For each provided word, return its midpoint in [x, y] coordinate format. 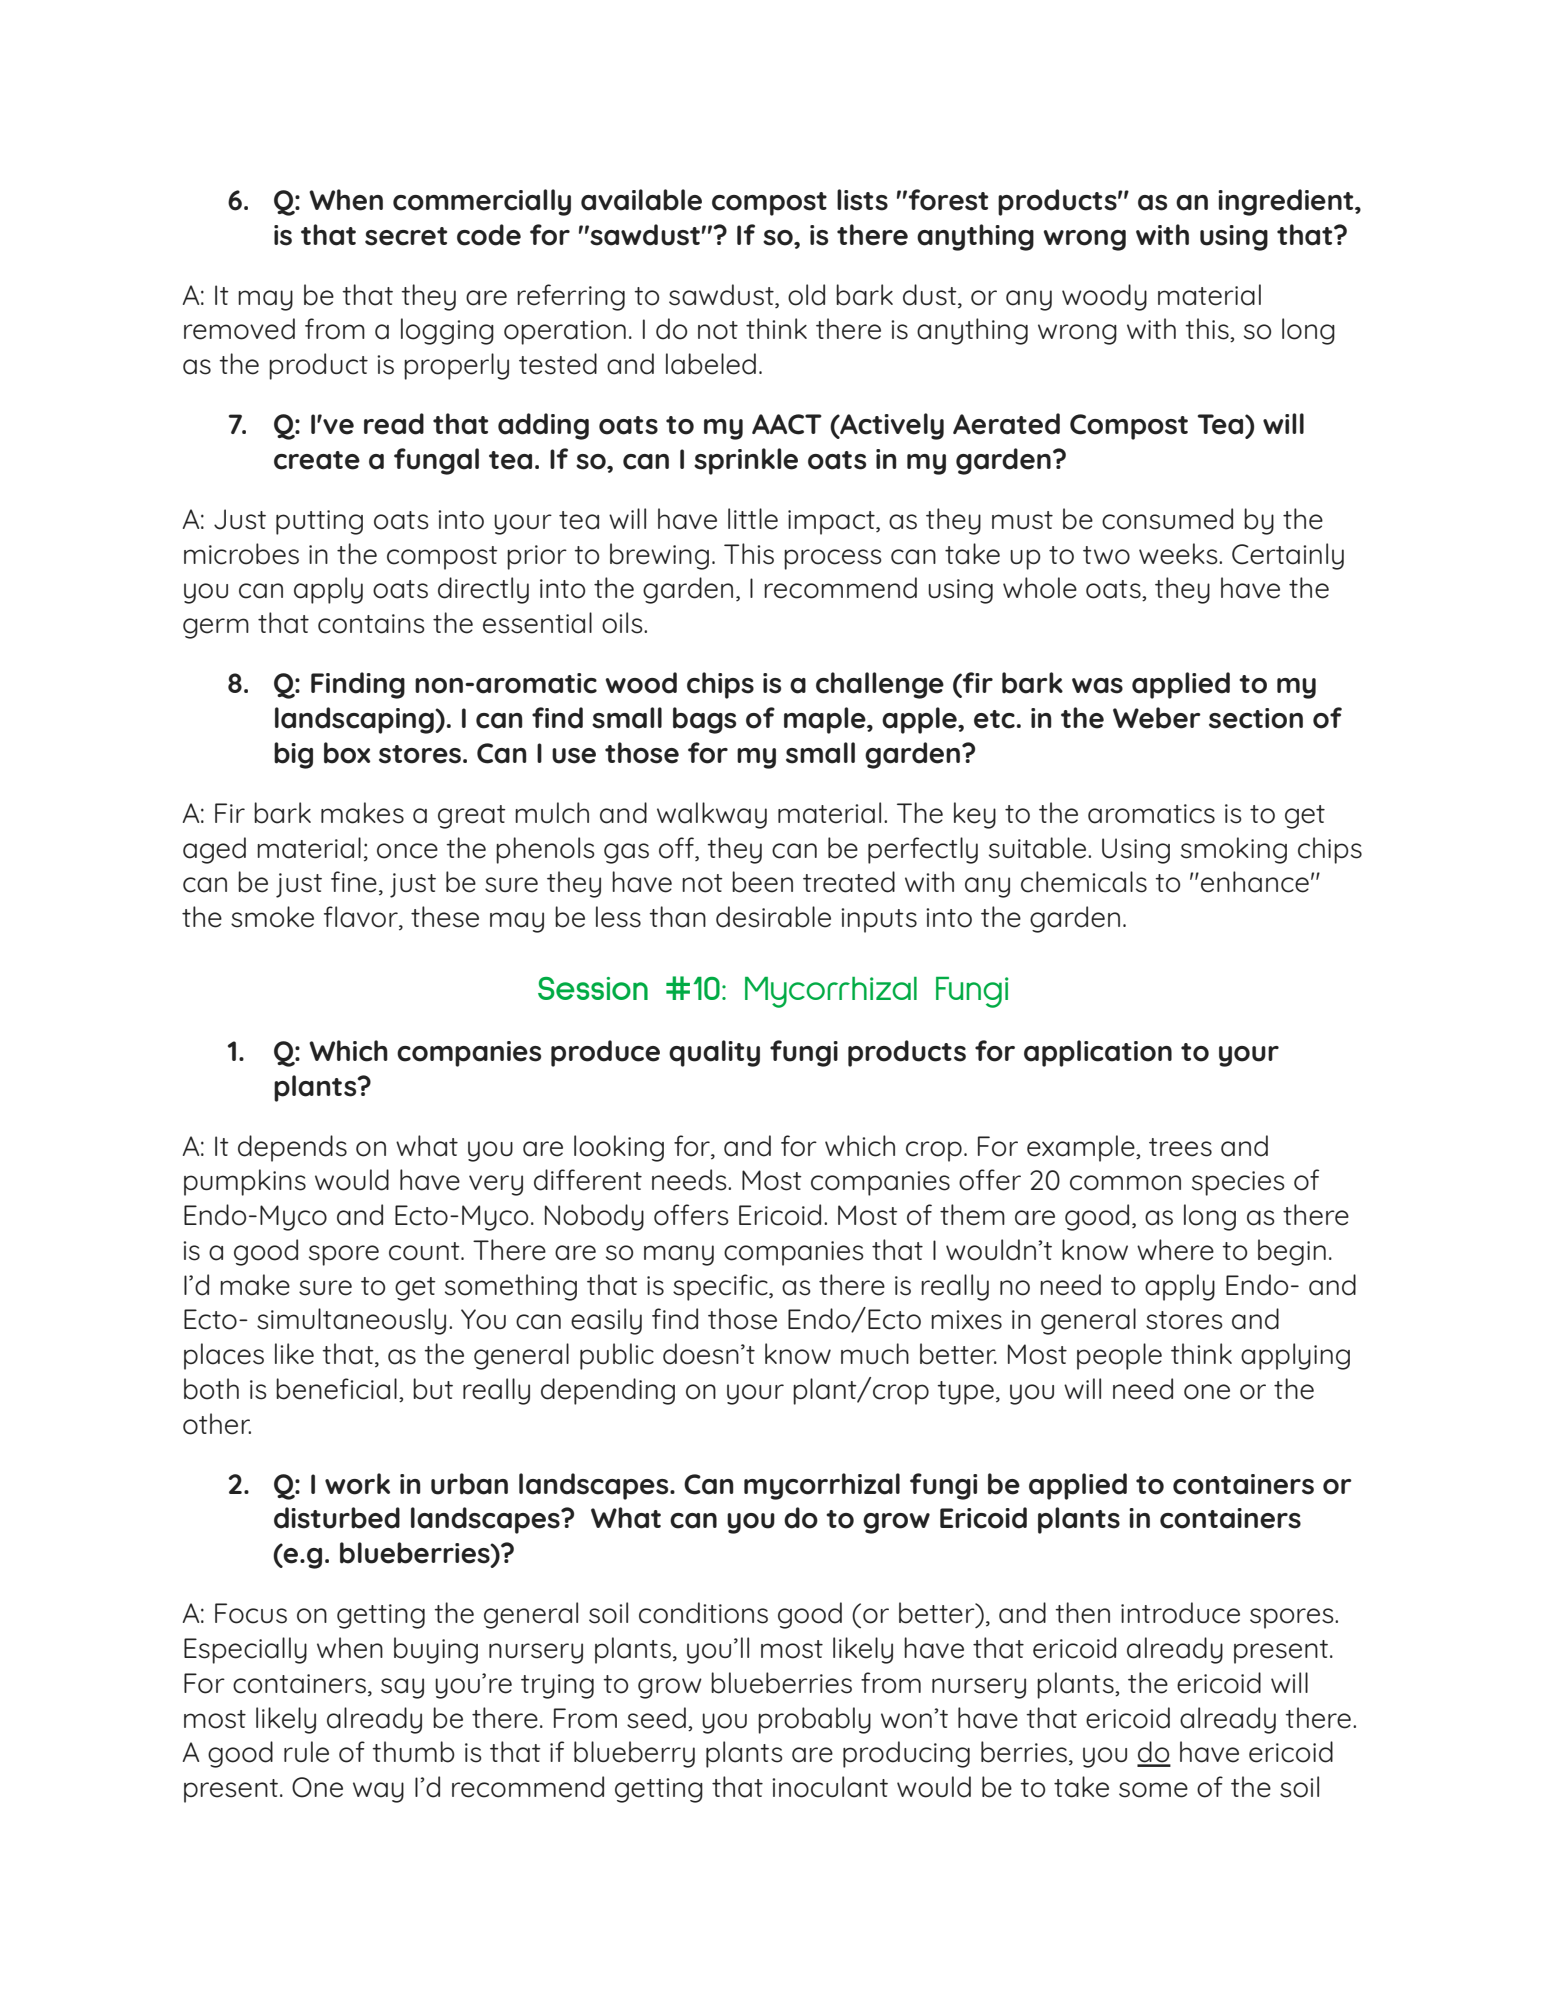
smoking [1234, 850]
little [753, 519]
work [357, 1484]
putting [319, 522]
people [1119, 1356]
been [762, 882]
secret [406, 236]
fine [354, 882]
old [806, 295]
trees [1180, 1147]
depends [292, 1148]
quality [714, 1053]
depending [608, 1391]
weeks [1179, 554]
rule [306, 1752]
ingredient [1287, 202]
